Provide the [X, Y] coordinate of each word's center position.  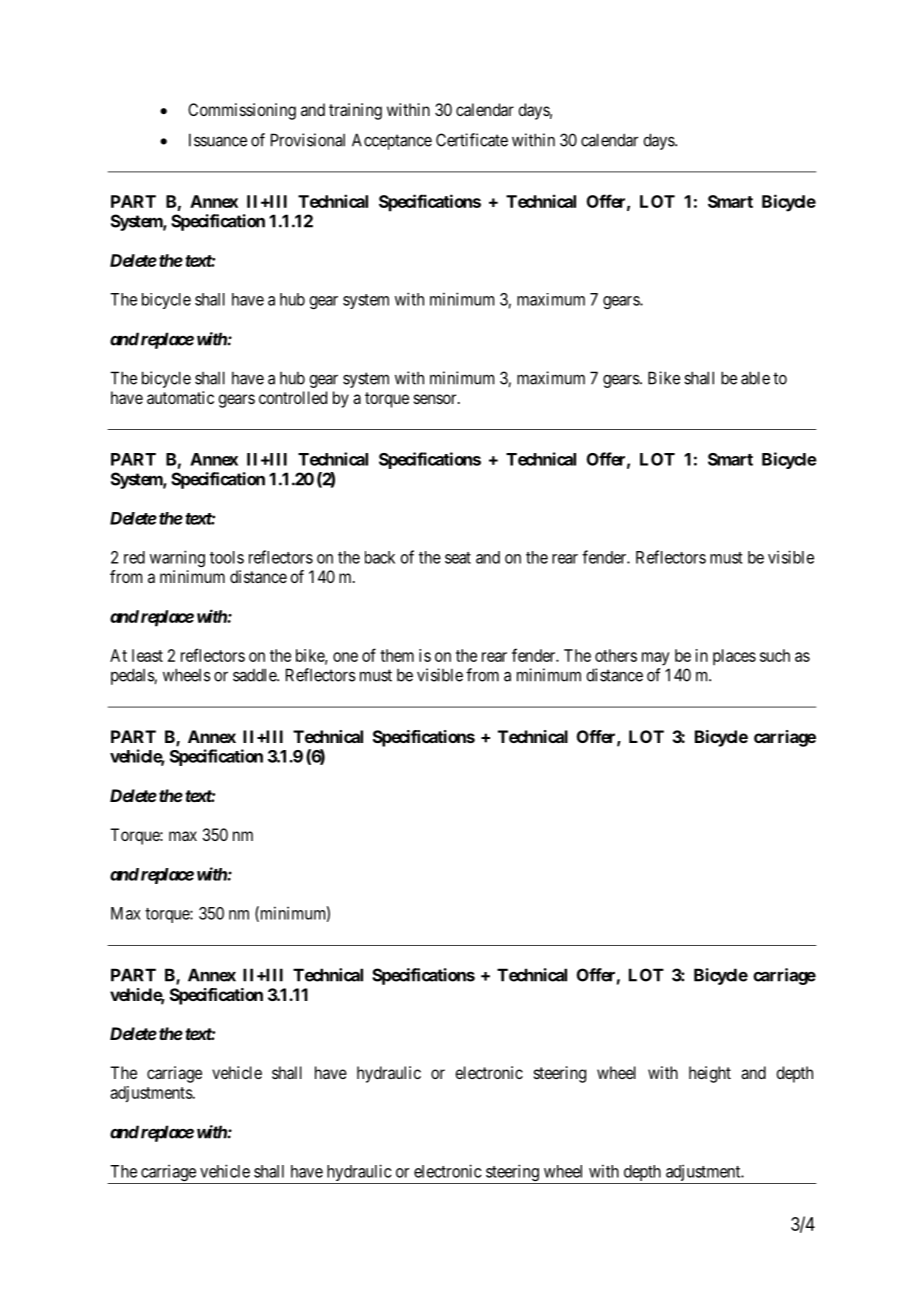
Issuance [218, 140]
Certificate [472, 140]
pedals [133, 676]
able [755, 378]
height [710, 1074]
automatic [180, 397]
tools [227, 557]
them [397, 655]
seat [458, 558]
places [734, 657]
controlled [293, 397]
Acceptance [392, 141]
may [655, 659]
